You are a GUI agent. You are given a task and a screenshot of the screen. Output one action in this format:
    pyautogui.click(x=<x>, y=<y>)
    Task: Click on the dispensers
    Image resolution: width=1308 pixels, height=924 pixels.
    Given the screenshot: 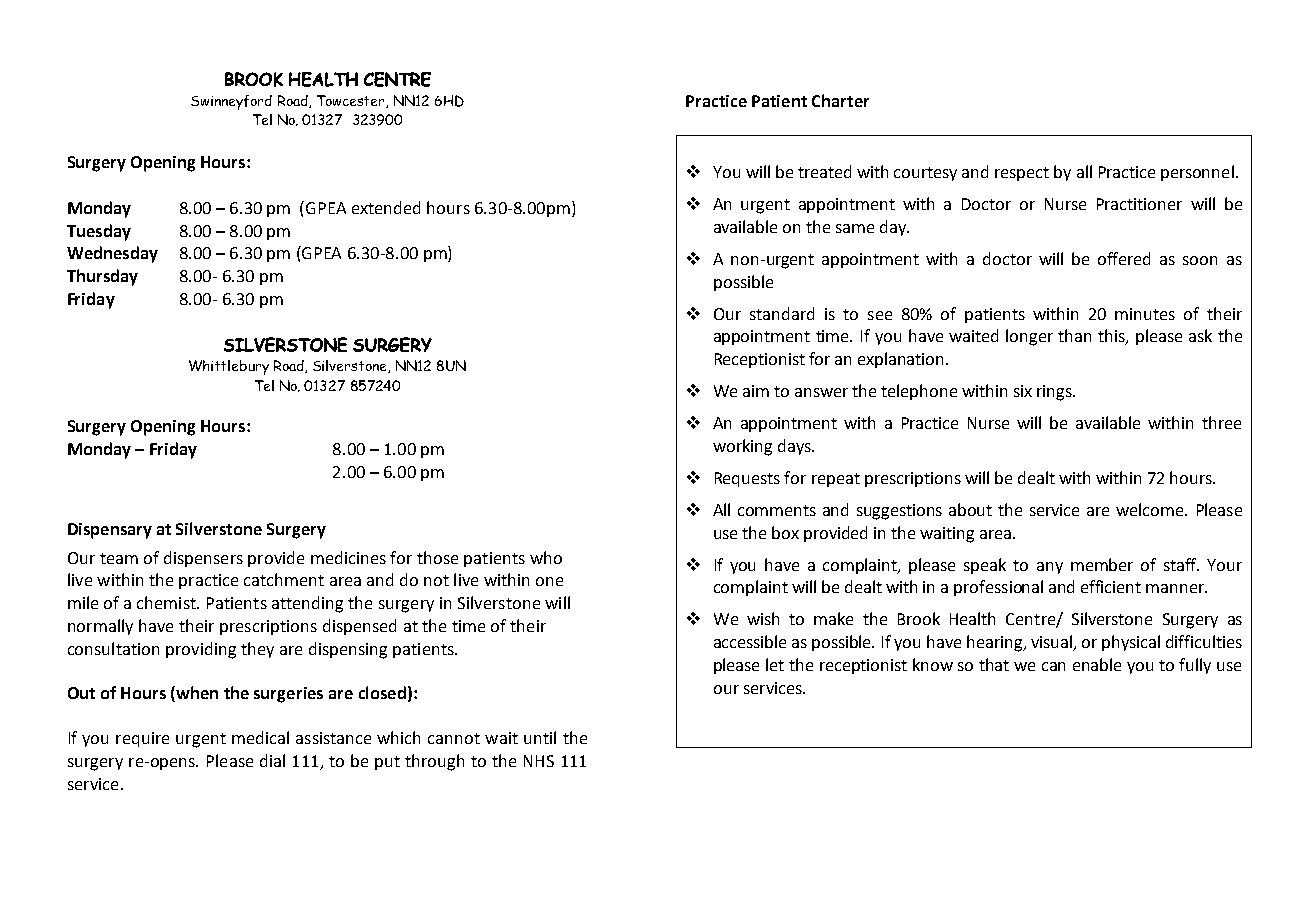 What is the action you would take?
    pyautogui.click(x=203, y=559)
